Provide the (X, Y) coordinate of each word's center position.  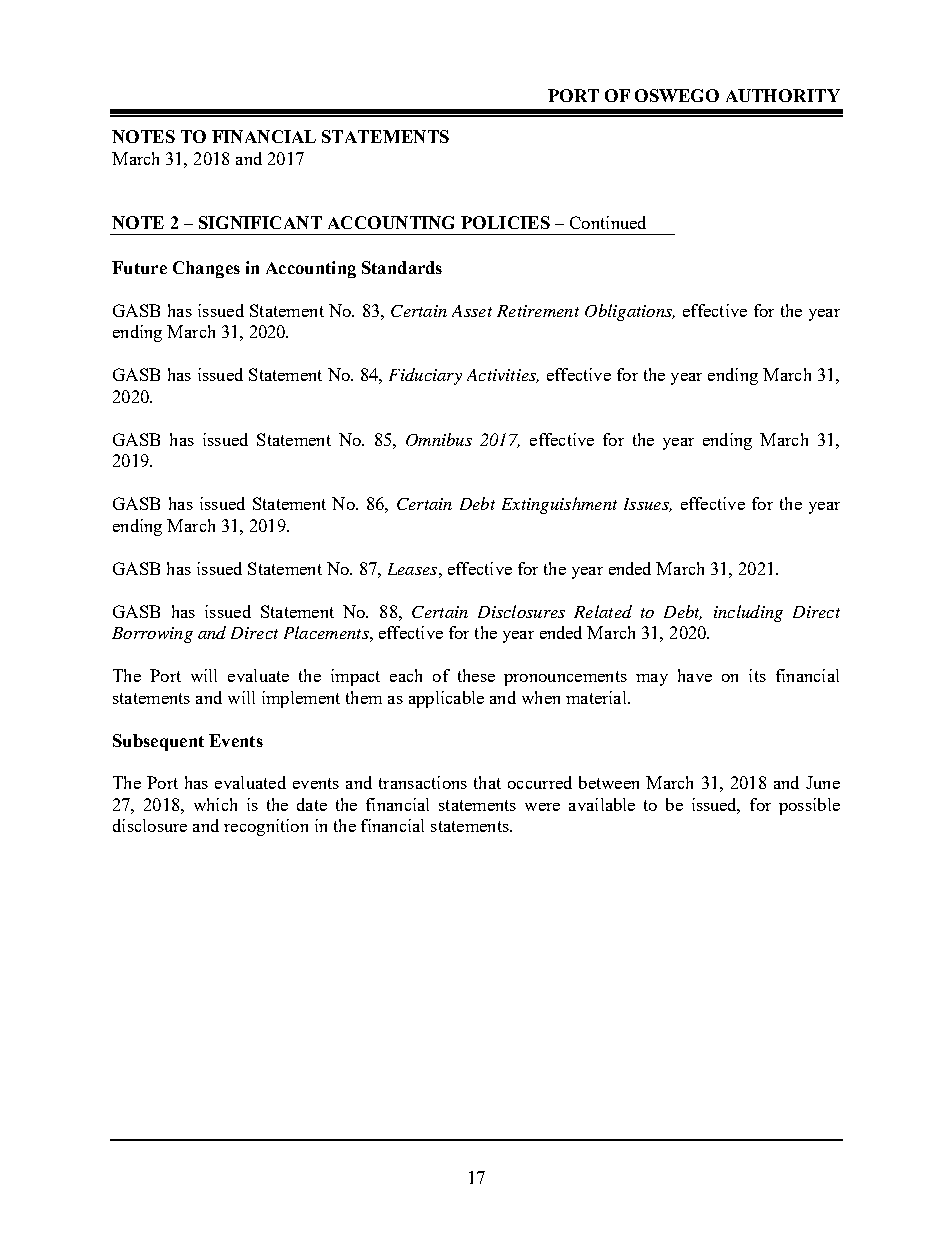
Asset (472, 311)
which (215, 804)
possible (809, 806)
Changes (206, 269)
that (487, 782)
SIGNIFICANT (260, 222)
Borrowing (152, 635)
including (748, 613)
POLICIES (505, 222)
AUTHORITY (783, 95)
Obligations (629, 312)
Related (603, 611)
